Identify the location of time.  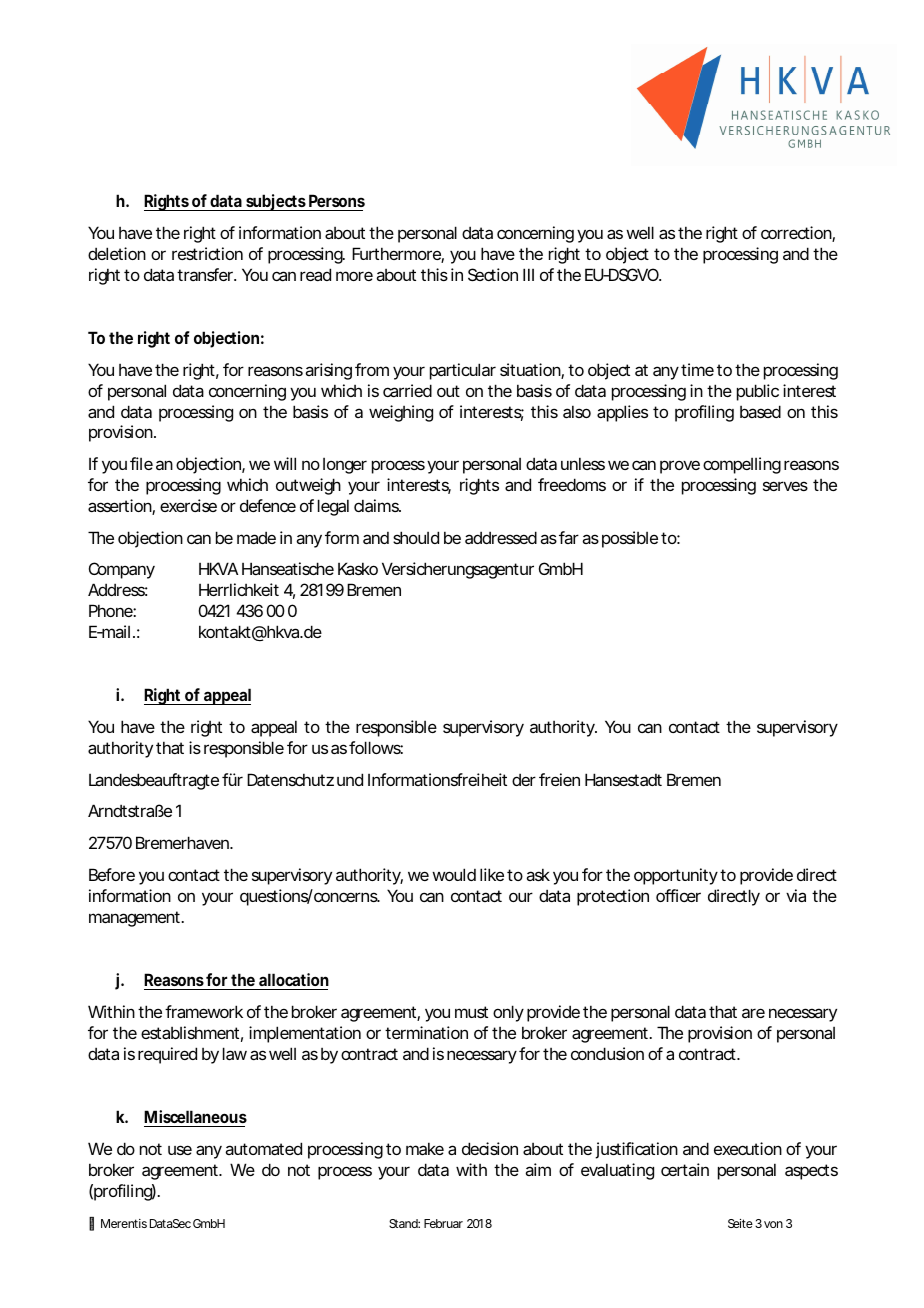
(697, 369).
